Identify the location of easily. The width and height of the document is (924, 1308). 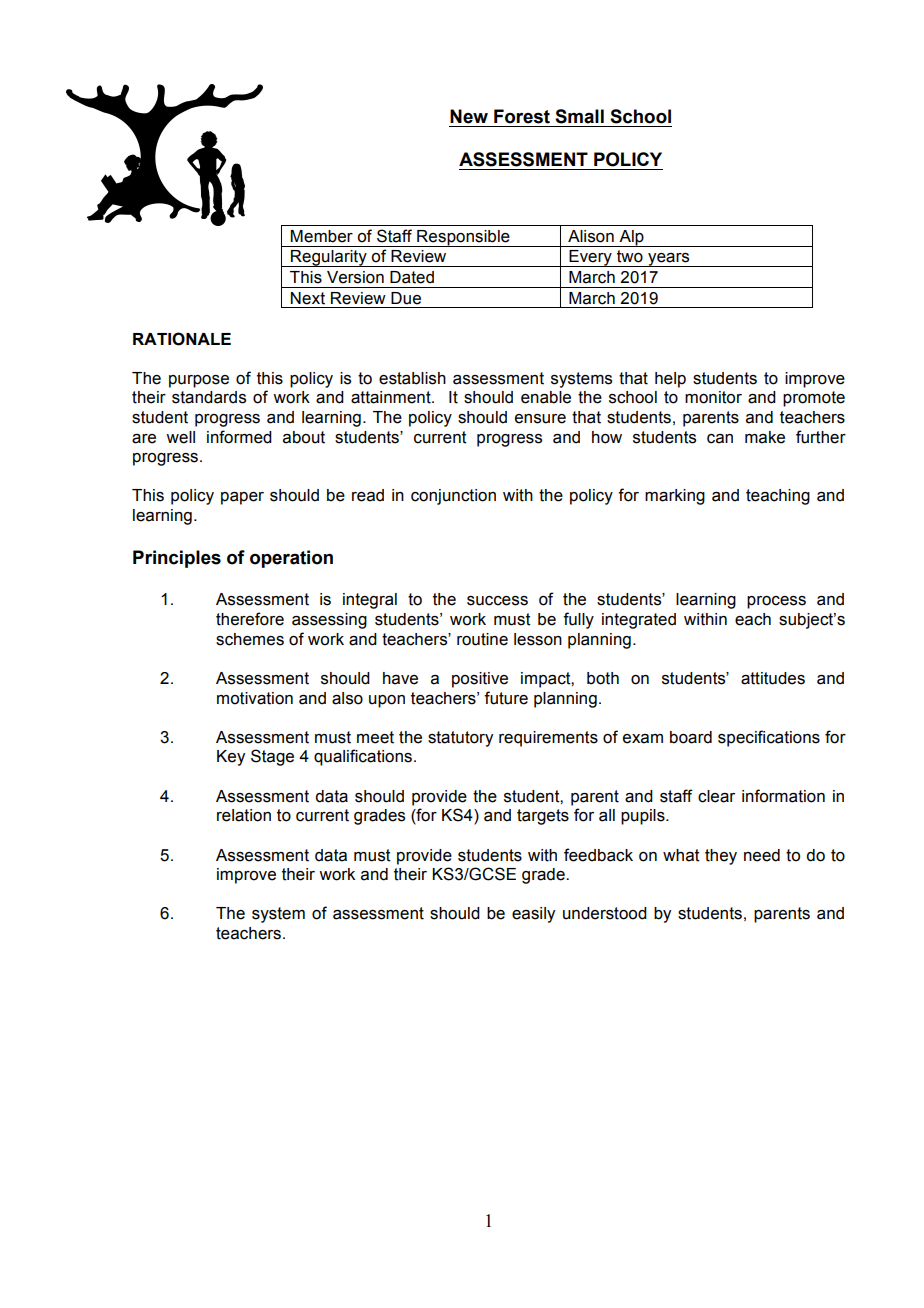
(533, 915).
